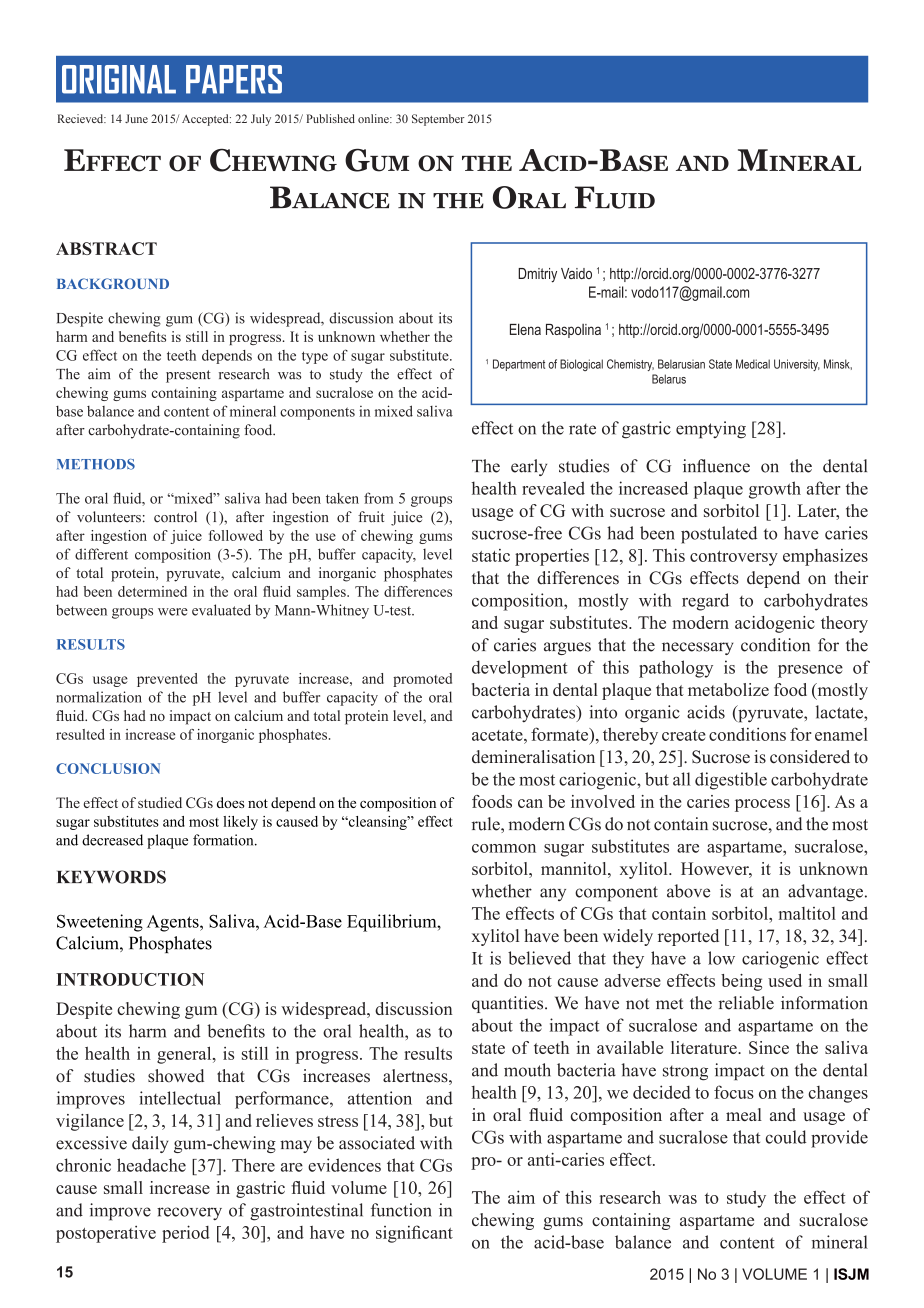 The image size is (924, 1308). Describe the element at coordinates (189, 1214) in the screenshot. I see `recovery` at that location.
